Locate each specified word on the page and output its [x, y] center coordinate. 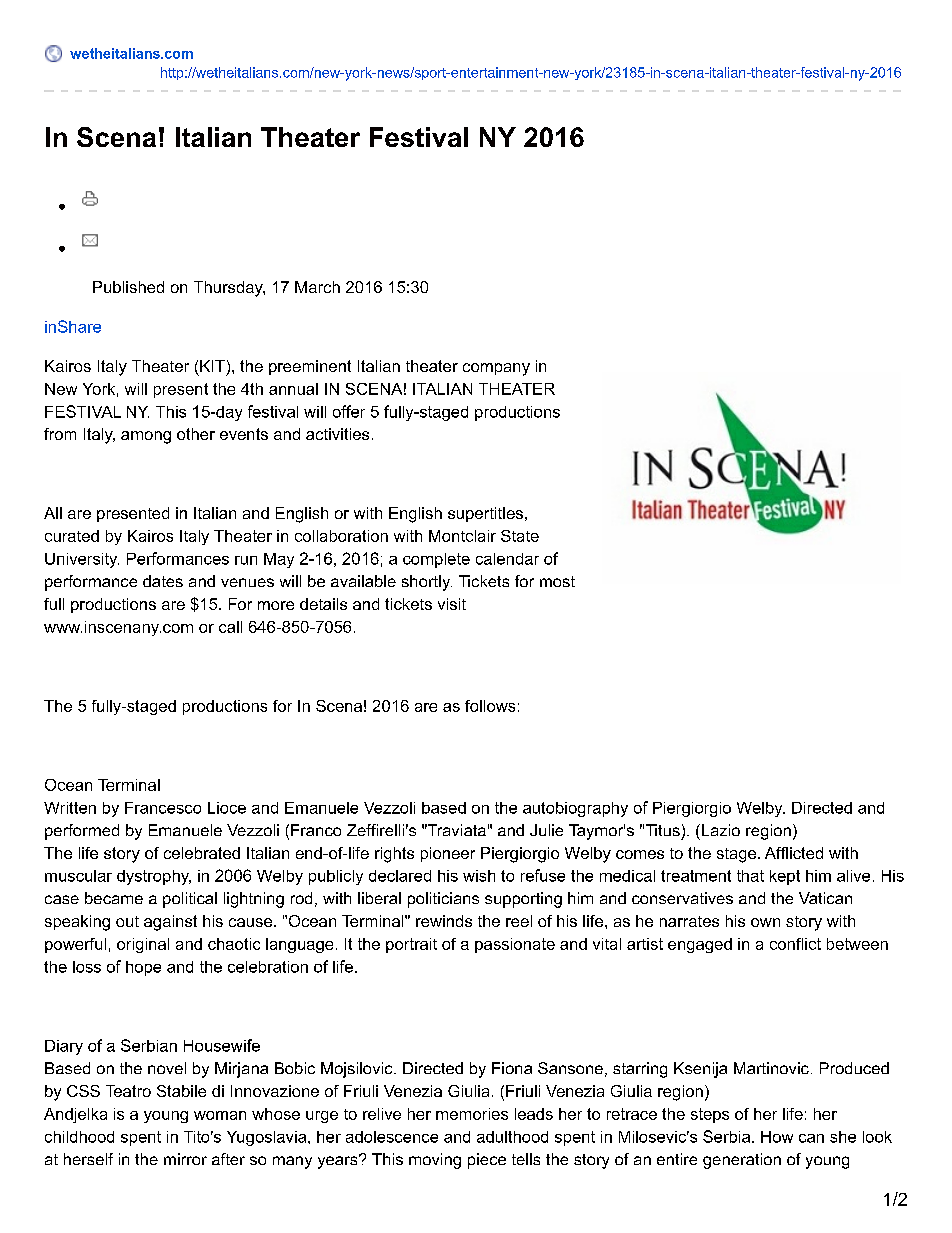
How [777, 1137]
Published [128, 287]
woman [220, 1115]
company [496, 369]
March [317, 287]
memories [472, 1114]
